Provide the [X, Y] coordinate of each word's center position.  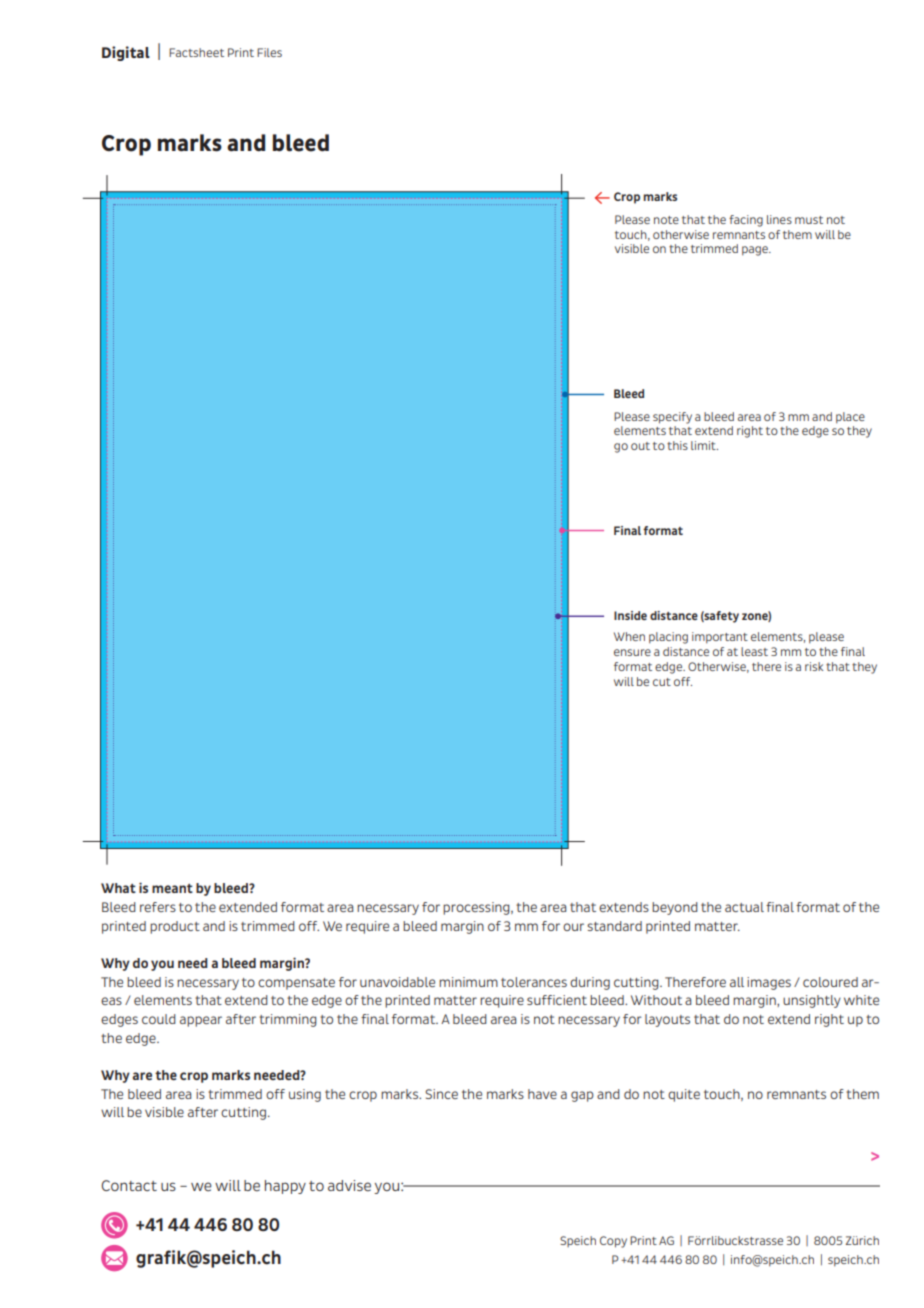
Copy [613, 1242]
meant [172, 888]
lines [779, 219]
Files [269, 52]
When [629, 636]
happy [285, 1187]
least [754, 651]
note [666, 220]
